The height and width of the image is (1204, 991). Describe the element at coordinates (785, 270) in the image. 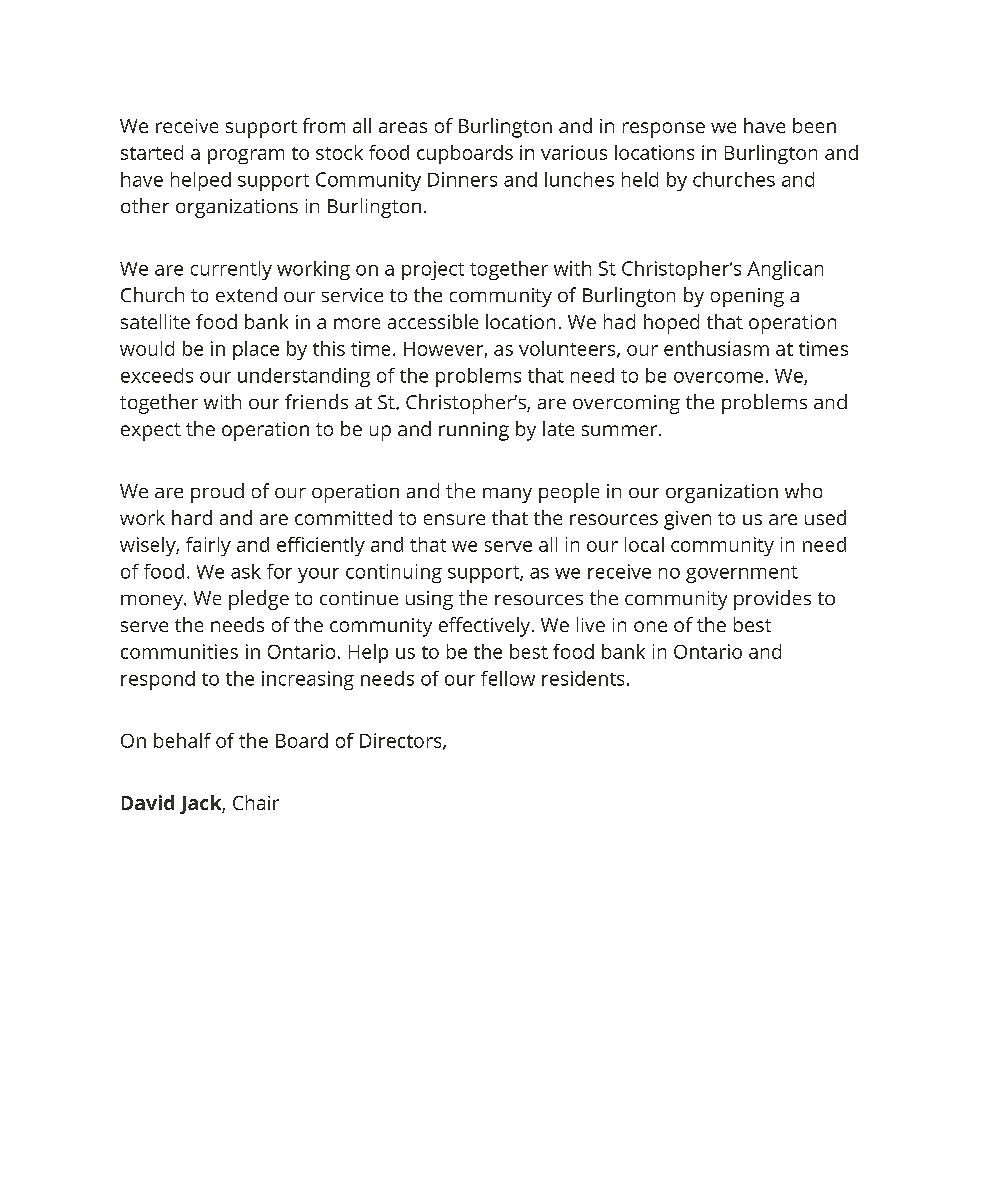

I see `Anglican` at that location.
